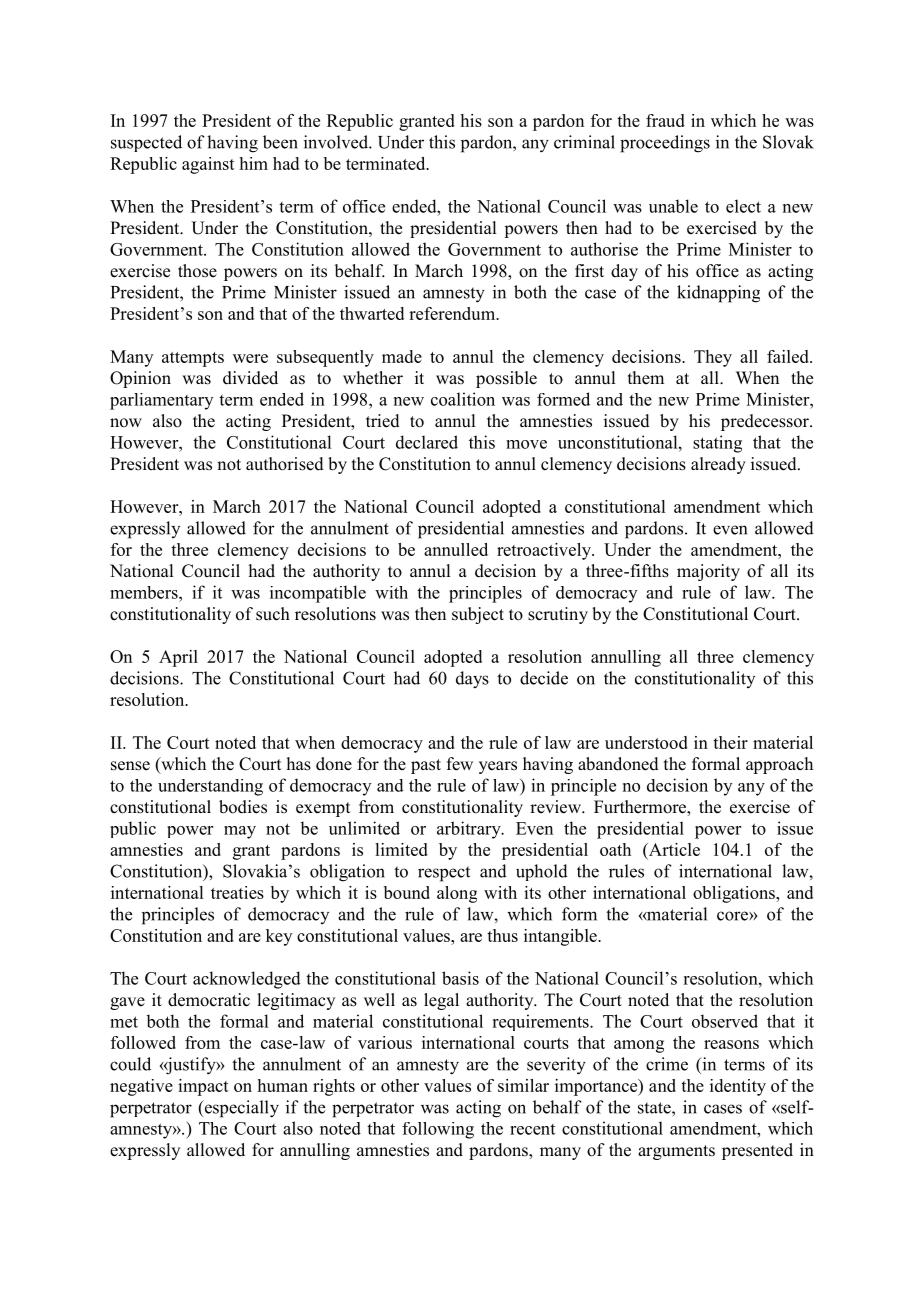 The width and height of the page is (924, 1308). What do you see at coordinates (718, 465) in the page?
I see `already` at bounding box center [718, 465].
